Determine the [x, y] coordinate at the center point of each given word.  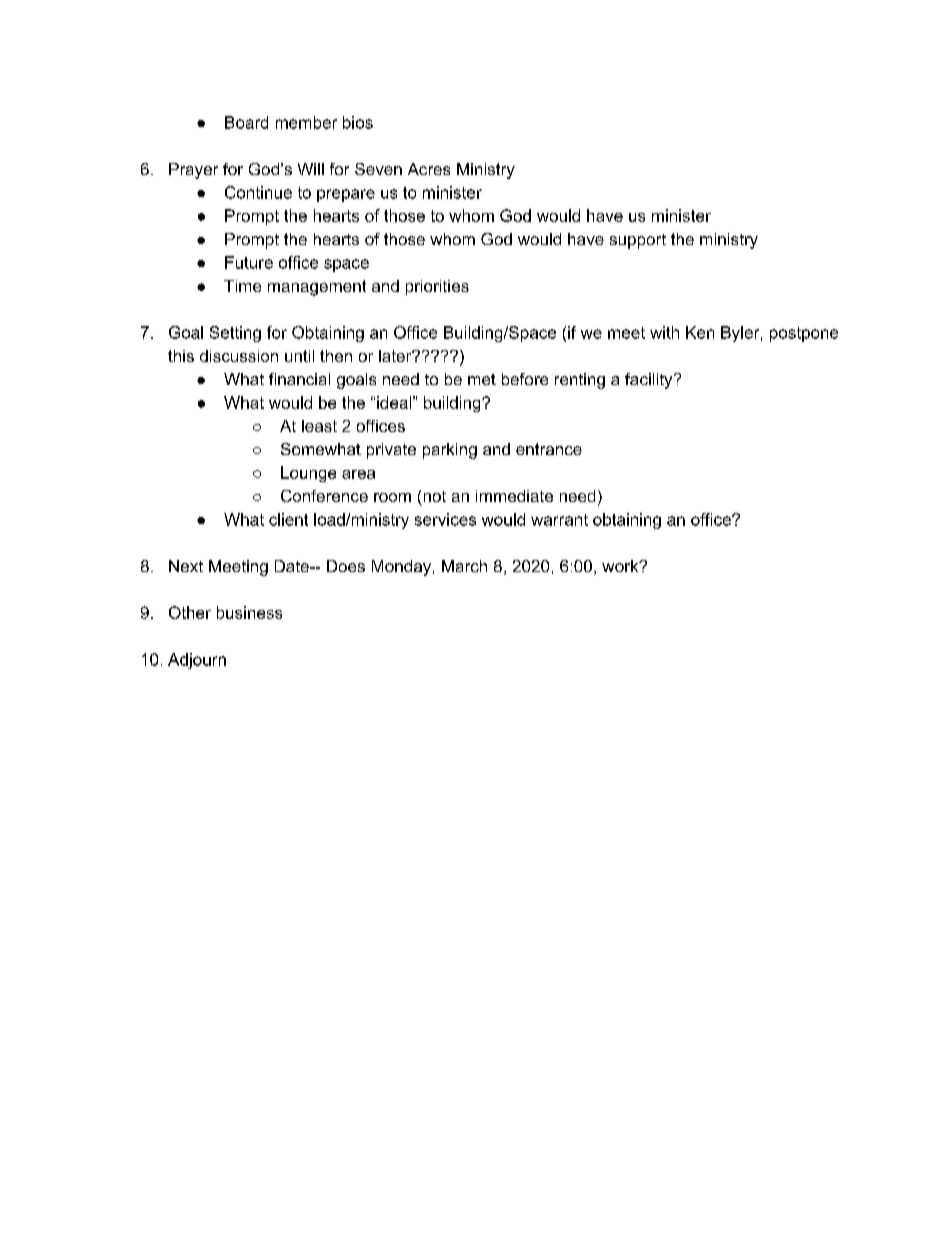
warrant [559, 520]
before [525, 379]
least [319, 426]
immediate [514, 496]
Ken [700, 332]
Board [246, 122]
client [288, 519]
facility [650, 381]
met [482, 379]
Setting [235, 334]
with [664, 332]
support [638, 241]
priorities [437, 287]
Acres [429, 169]
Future [249, 262]
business [249, 612]
